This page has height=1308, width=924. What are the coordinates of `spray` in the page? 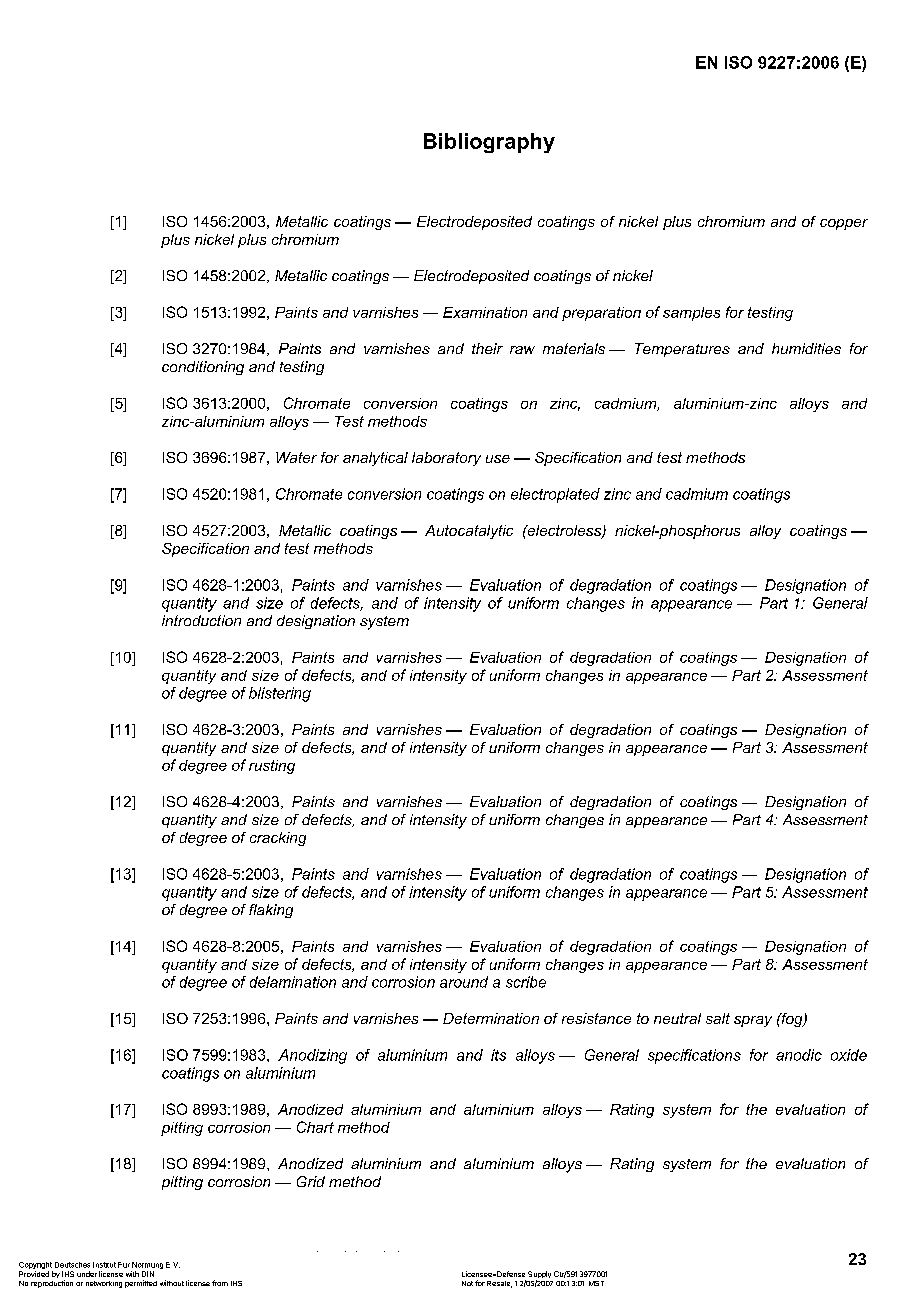 It's located at (753, 1021).
